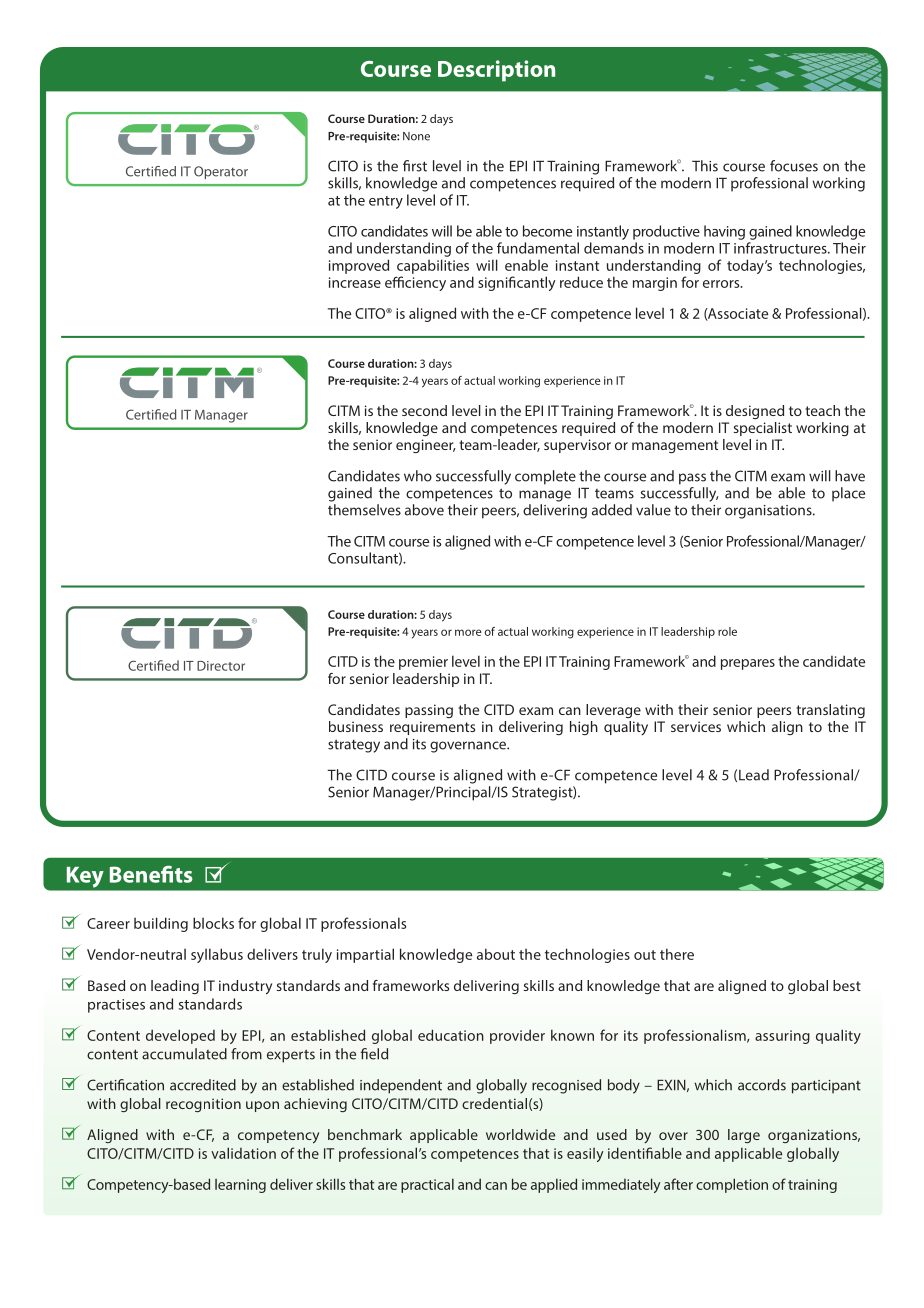 The width and height of the screenshot is (924, 1308). Describe the element at coordinates (520, 1134) in the screenshot. I see `worldwide` at that location.
